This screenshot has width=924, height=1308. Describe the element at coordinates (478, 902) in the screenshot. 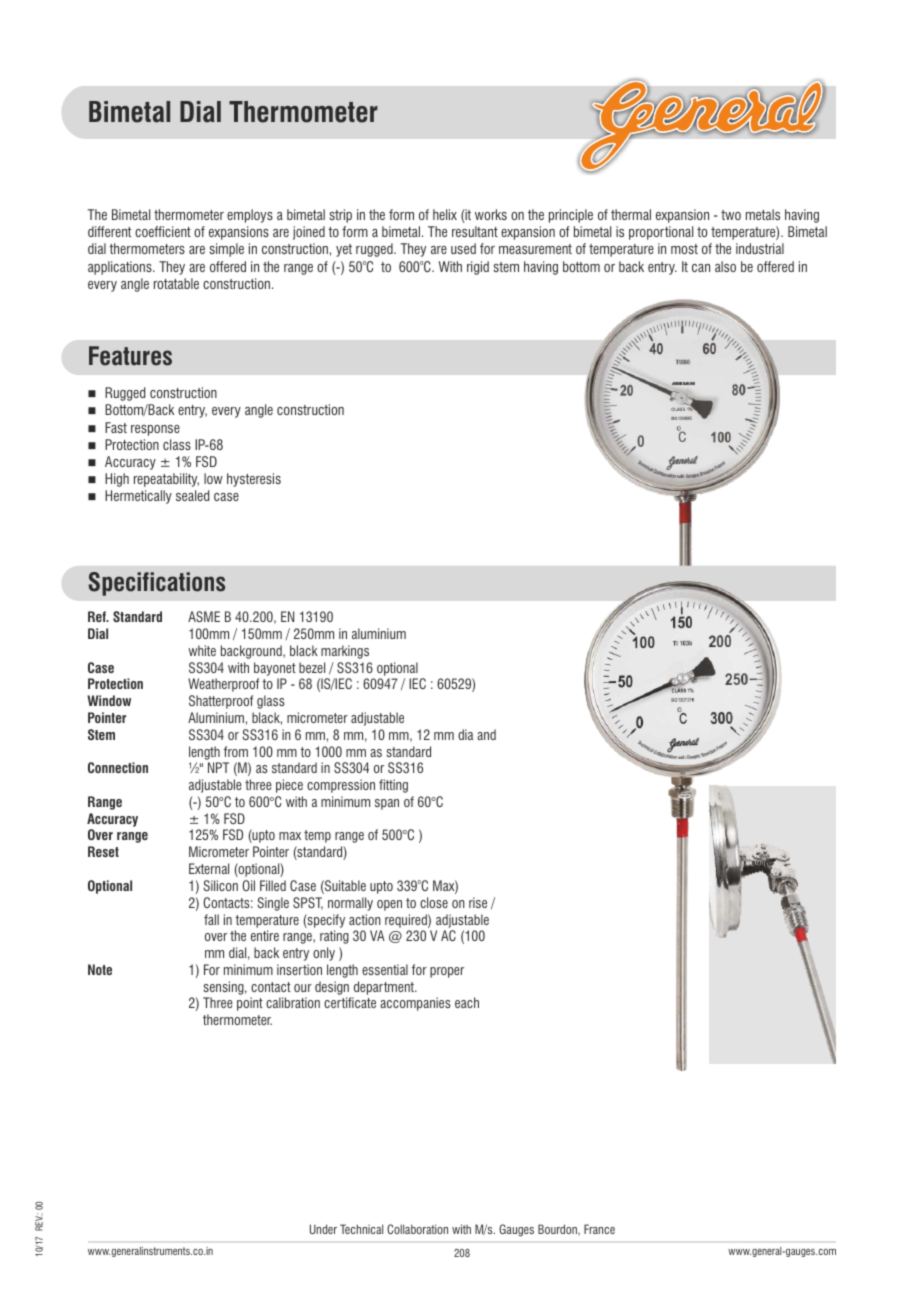

I see `rise` at that location.
